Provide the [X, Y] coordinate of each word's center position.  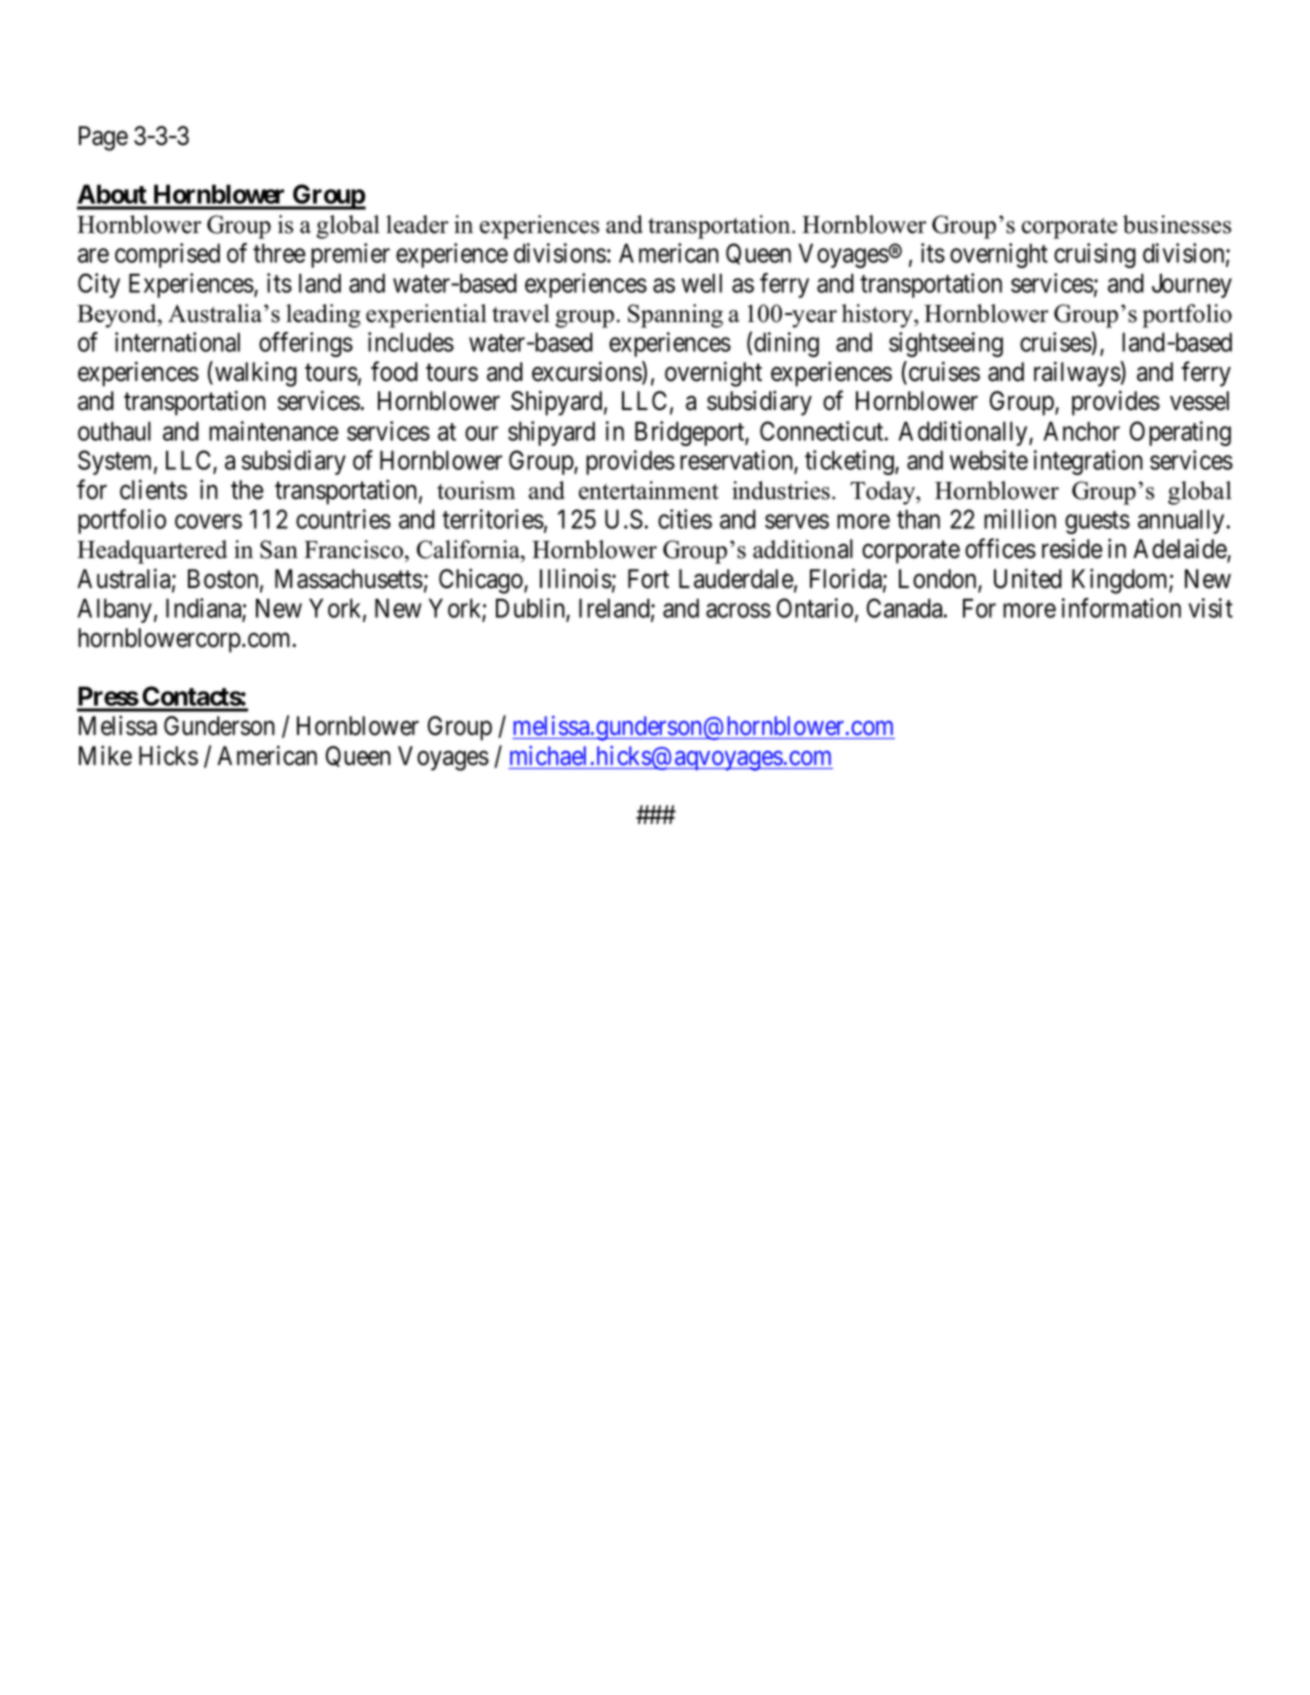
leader [417, 224]
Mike [105, 755]
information [1121, 608]
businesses [1177, 224]
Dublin [531, 609]
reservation [737, 461]
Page [103, 138]
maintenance [274, 431]
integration [1088, 462]
